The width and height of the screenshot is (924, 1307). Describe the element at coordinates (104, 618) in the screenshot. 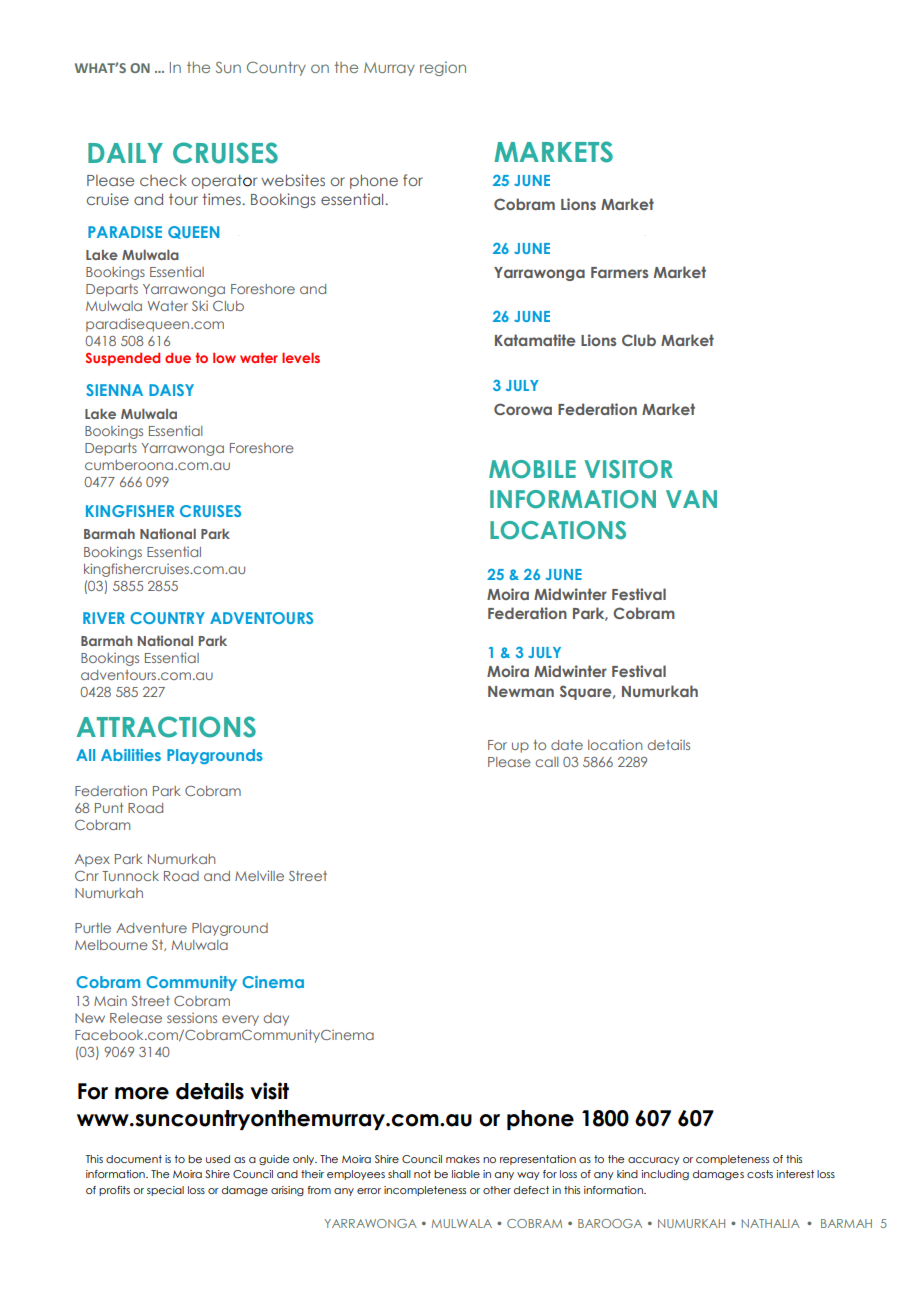

I see `RIVER` at that location.
